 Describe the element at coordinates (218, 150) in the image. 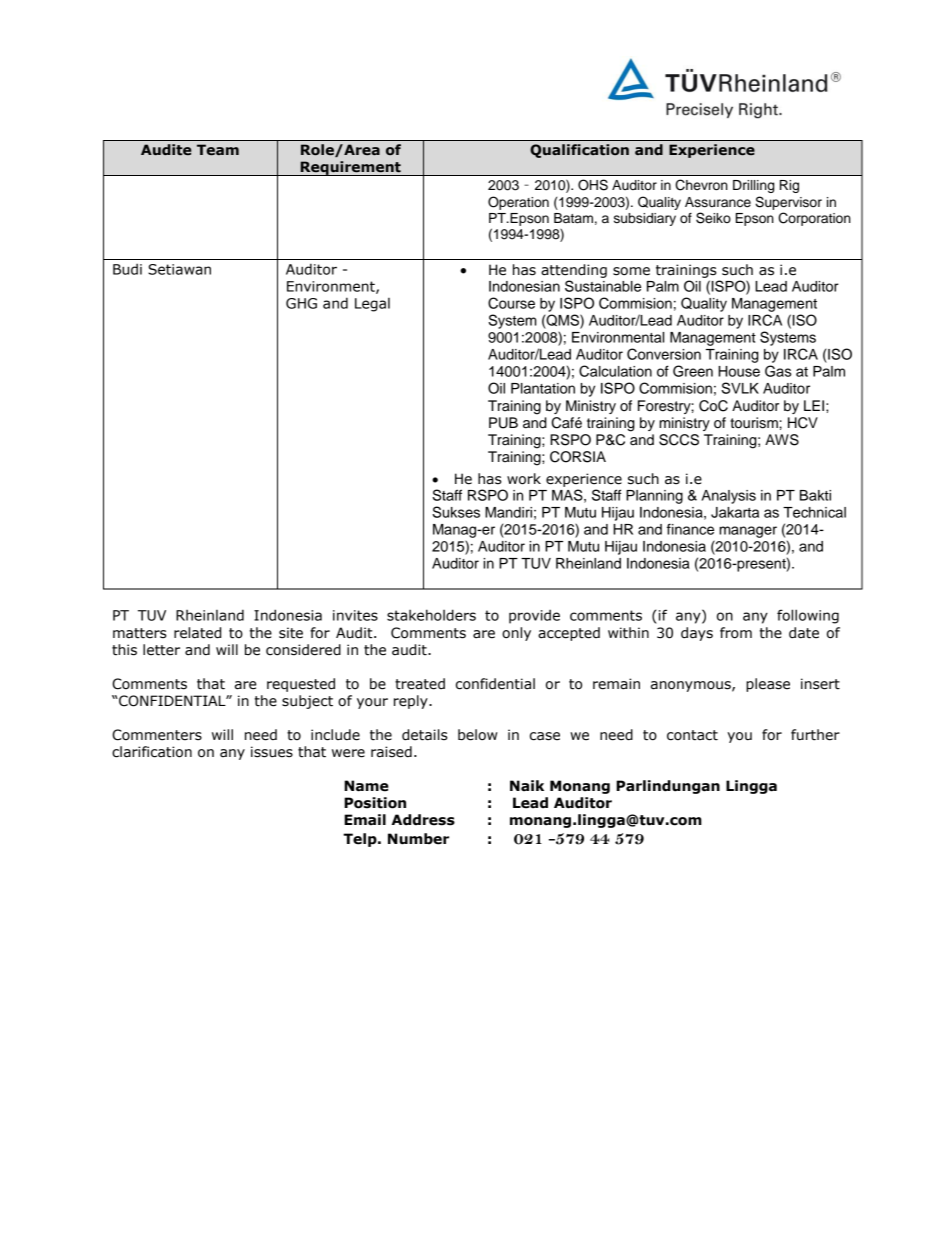

I see `Team` at that location.
